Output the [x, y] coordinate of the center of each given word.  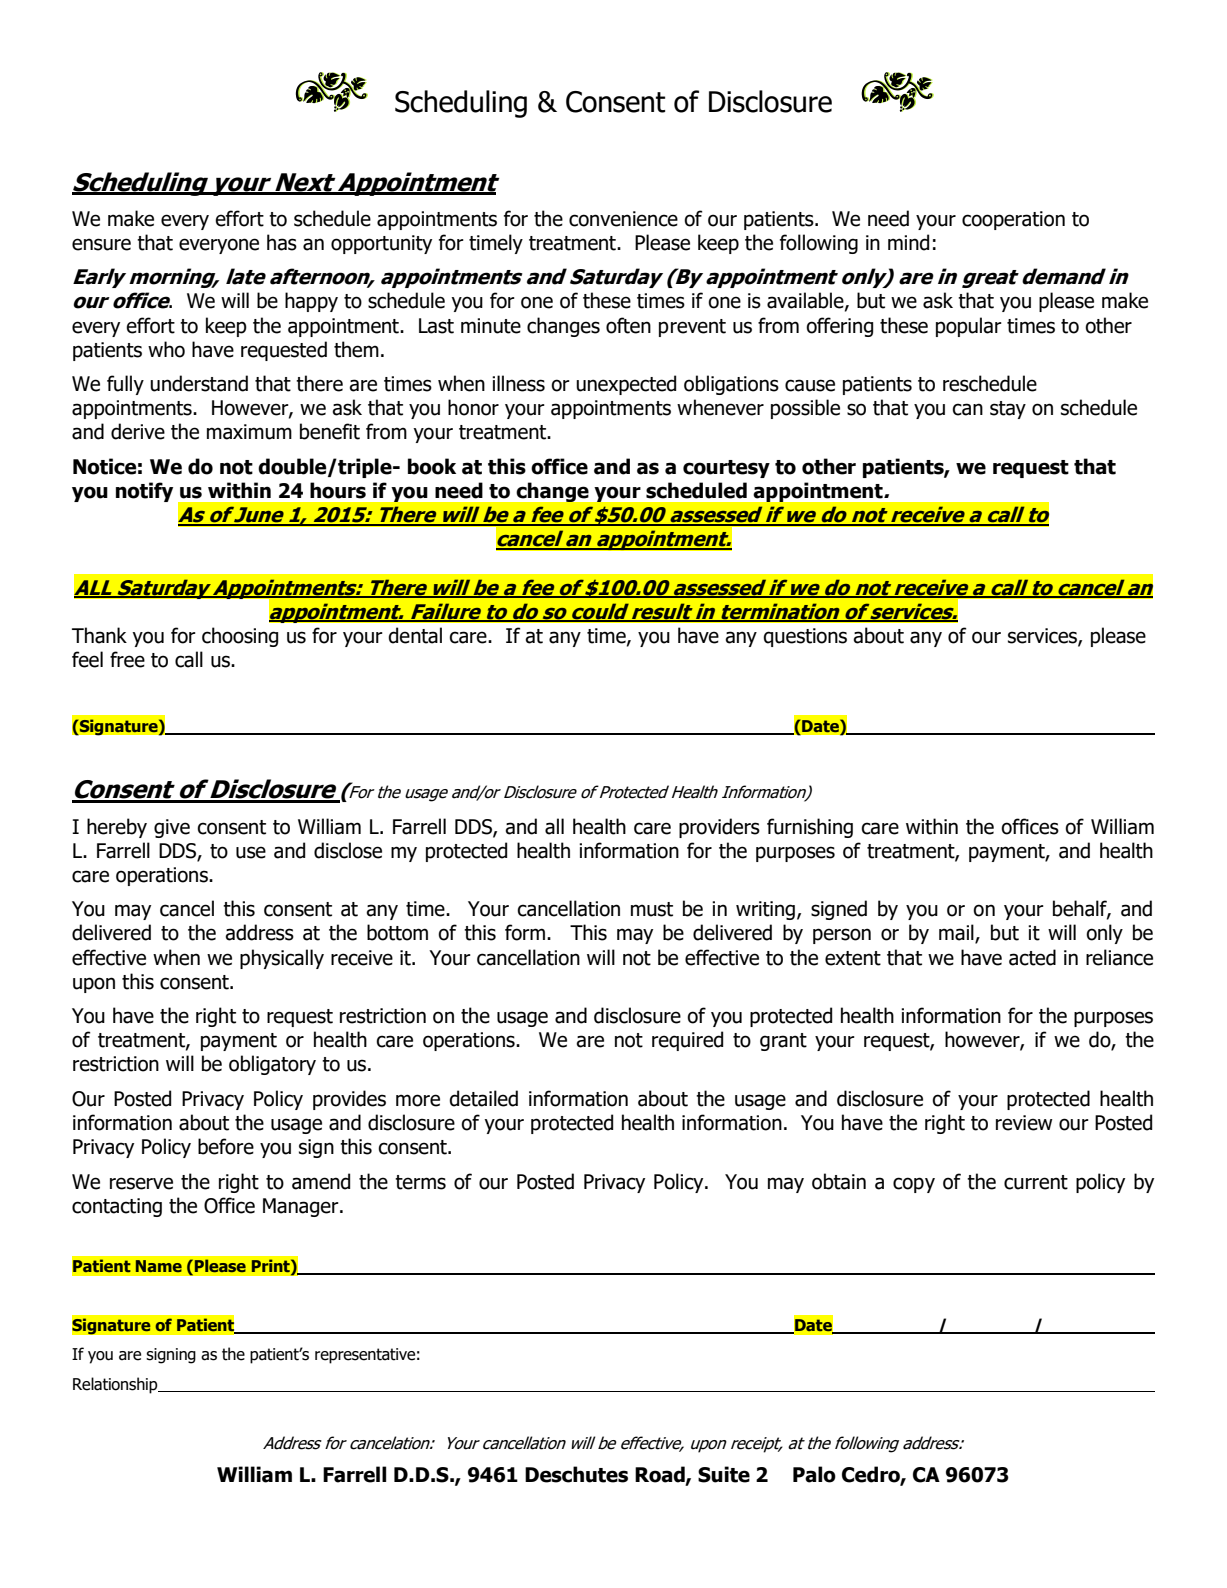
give [172, 828]
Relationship [116, 1385]
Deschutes [576, 1474]
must [652, 909]
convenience [623, 219]
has [282, 242]
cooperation [1013, 220]
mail [957, 933]
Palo [814, 1474]
